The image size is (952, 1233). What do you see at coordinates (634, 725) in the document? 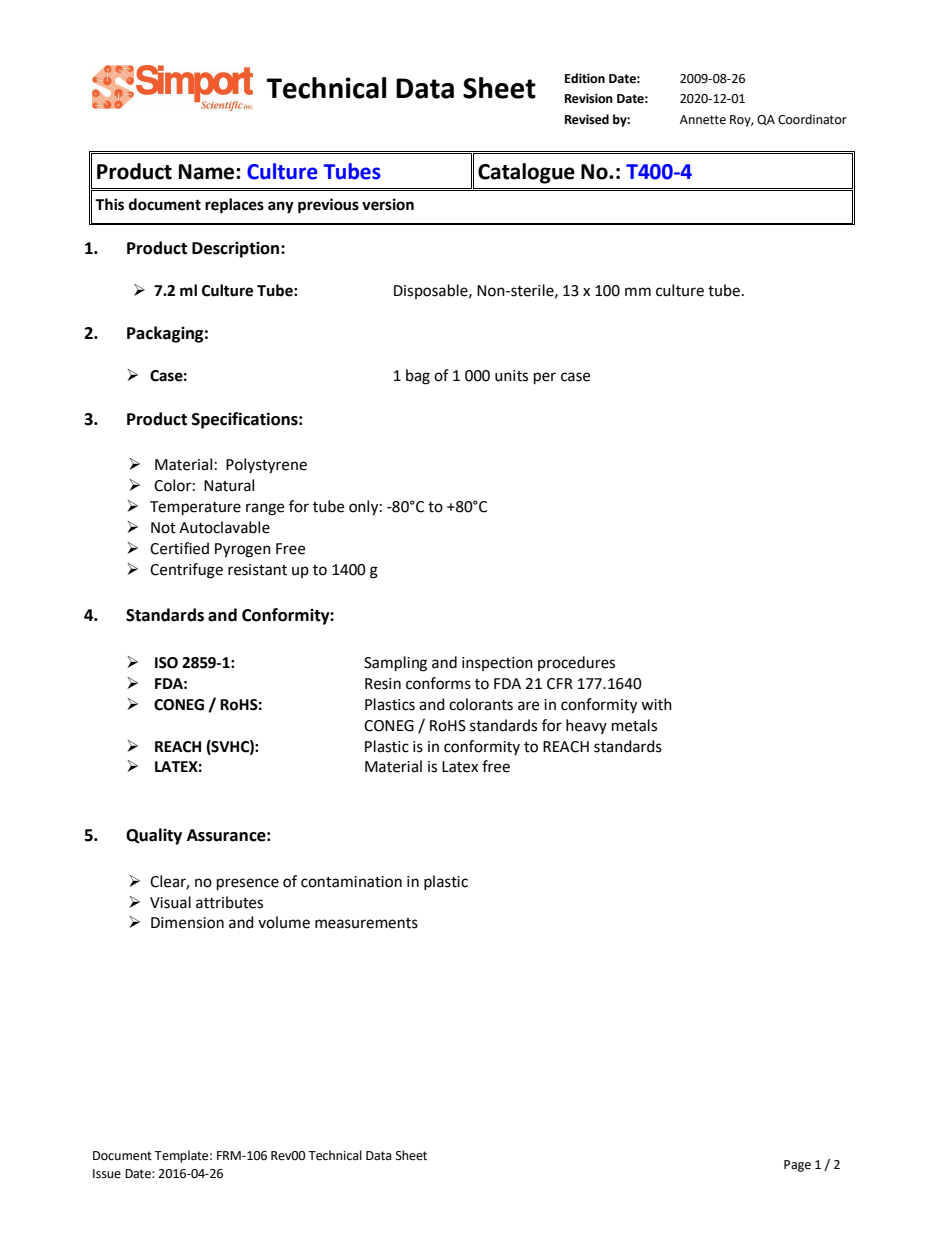
I see `metals` at bounding box center [634, 725].
